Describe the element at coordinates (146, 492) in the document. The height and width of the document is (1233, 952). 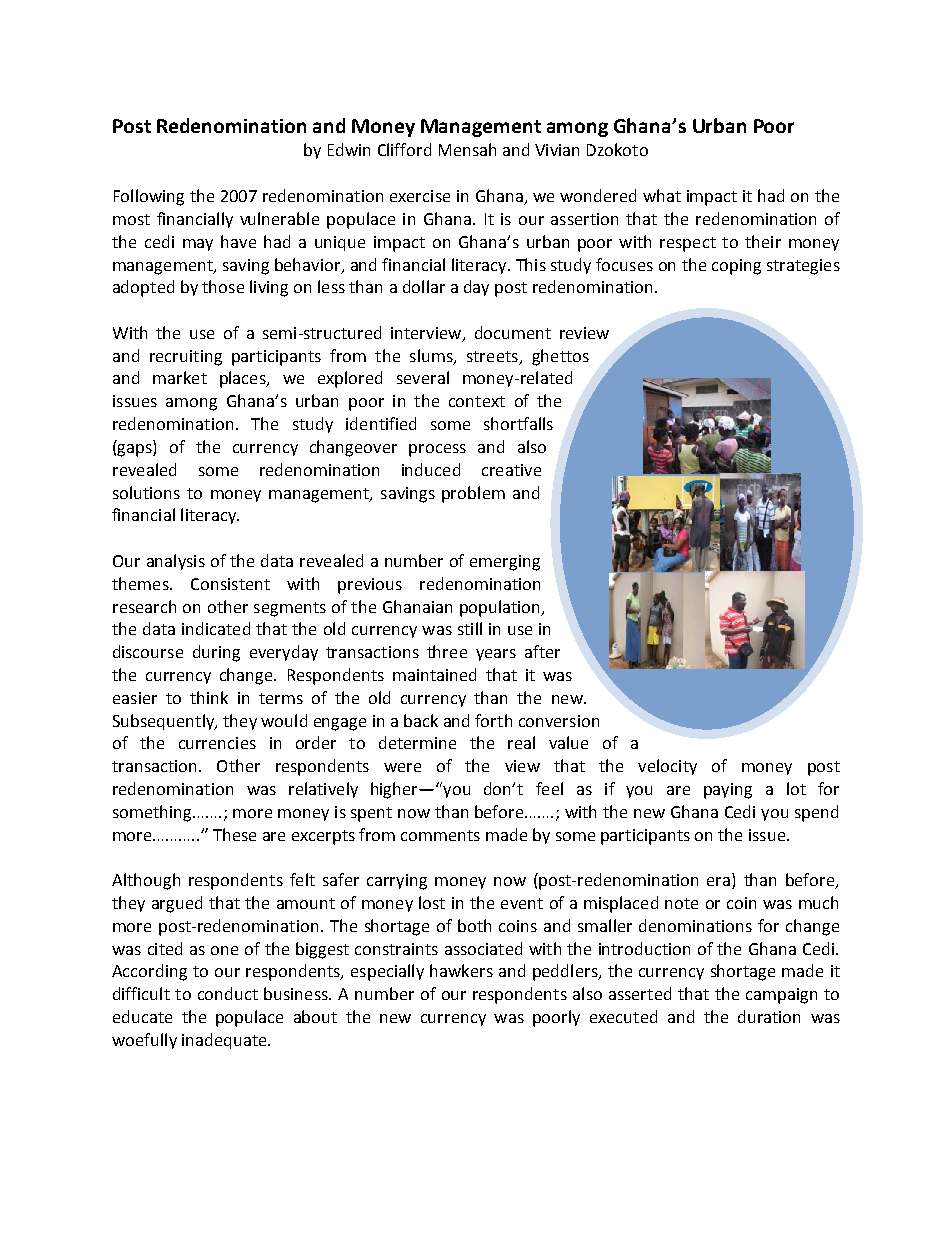
I see `solutions` at that location.
